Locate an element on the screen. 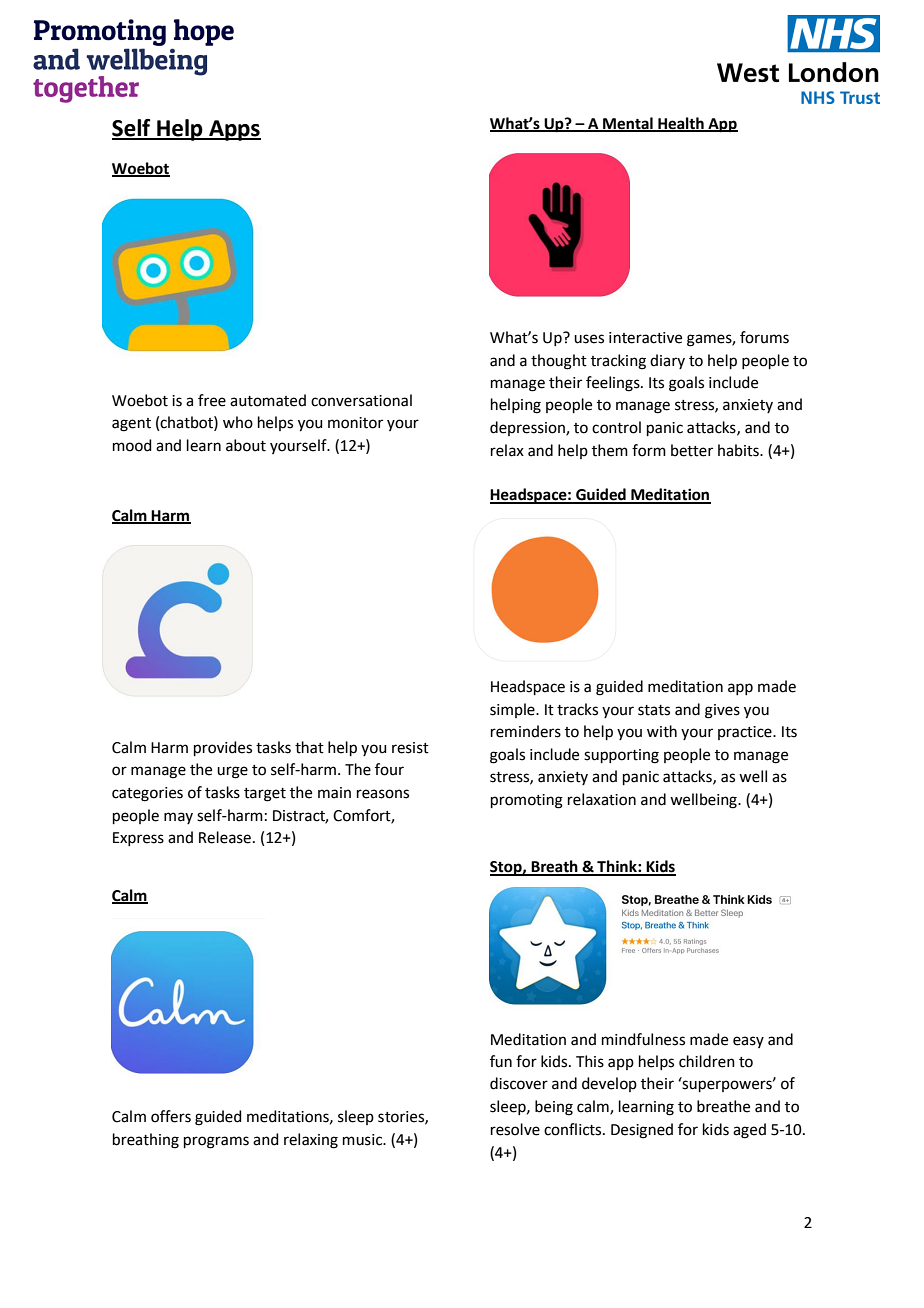 The width and height of the screenshot is (924, 1308). Health is located at coordinates (681, 124).
